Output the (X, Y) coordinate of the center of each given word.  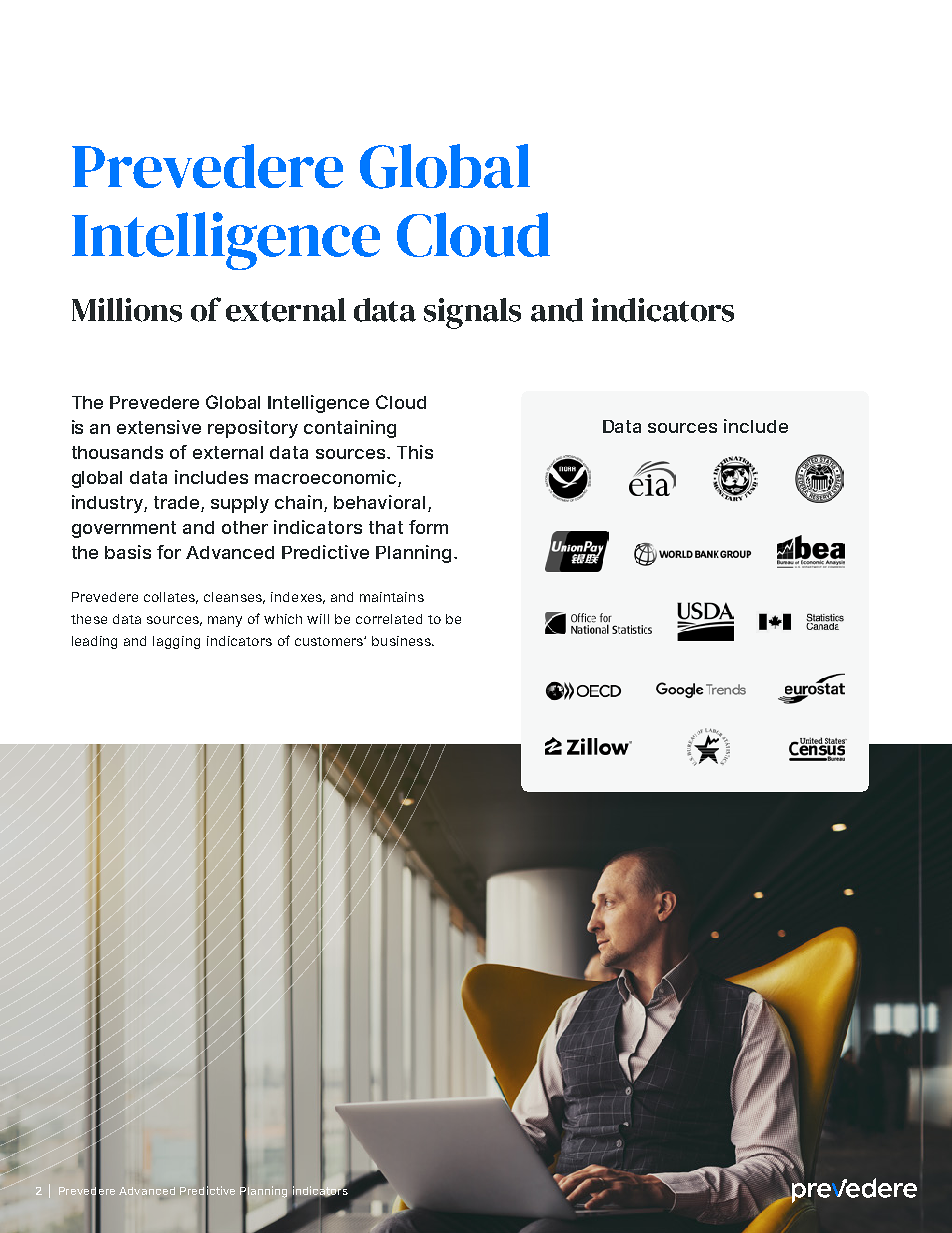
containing (350, 429)
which (283, 619)
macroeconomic (325, 477)
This (415, 452)
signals (472, 313)
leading (94, 642)
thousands (117, 452)
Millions (127, 310)
